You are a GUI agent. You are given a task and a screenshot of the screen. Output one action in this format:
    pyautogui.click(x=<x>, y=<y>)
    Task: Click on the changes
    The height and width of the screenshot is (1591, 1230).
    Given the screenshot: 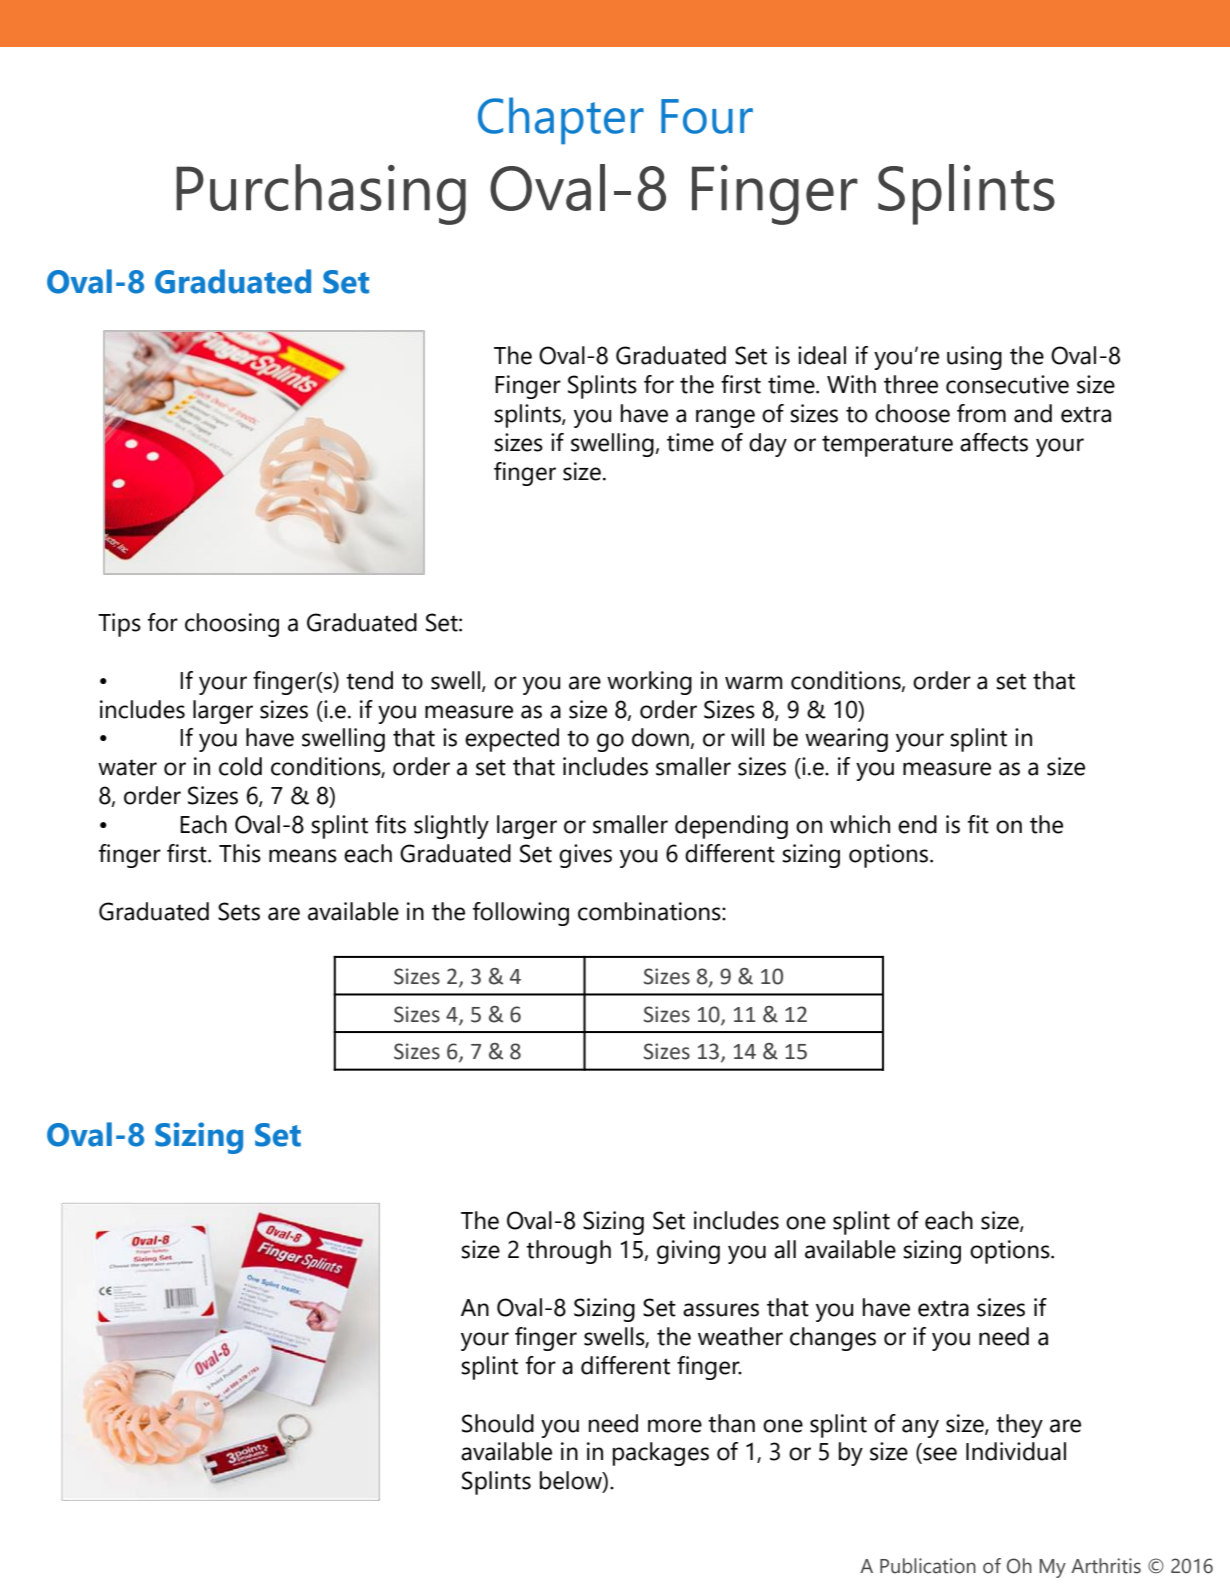 What is the action you would take?
    pyautogui.click(x=833, y=1339)
